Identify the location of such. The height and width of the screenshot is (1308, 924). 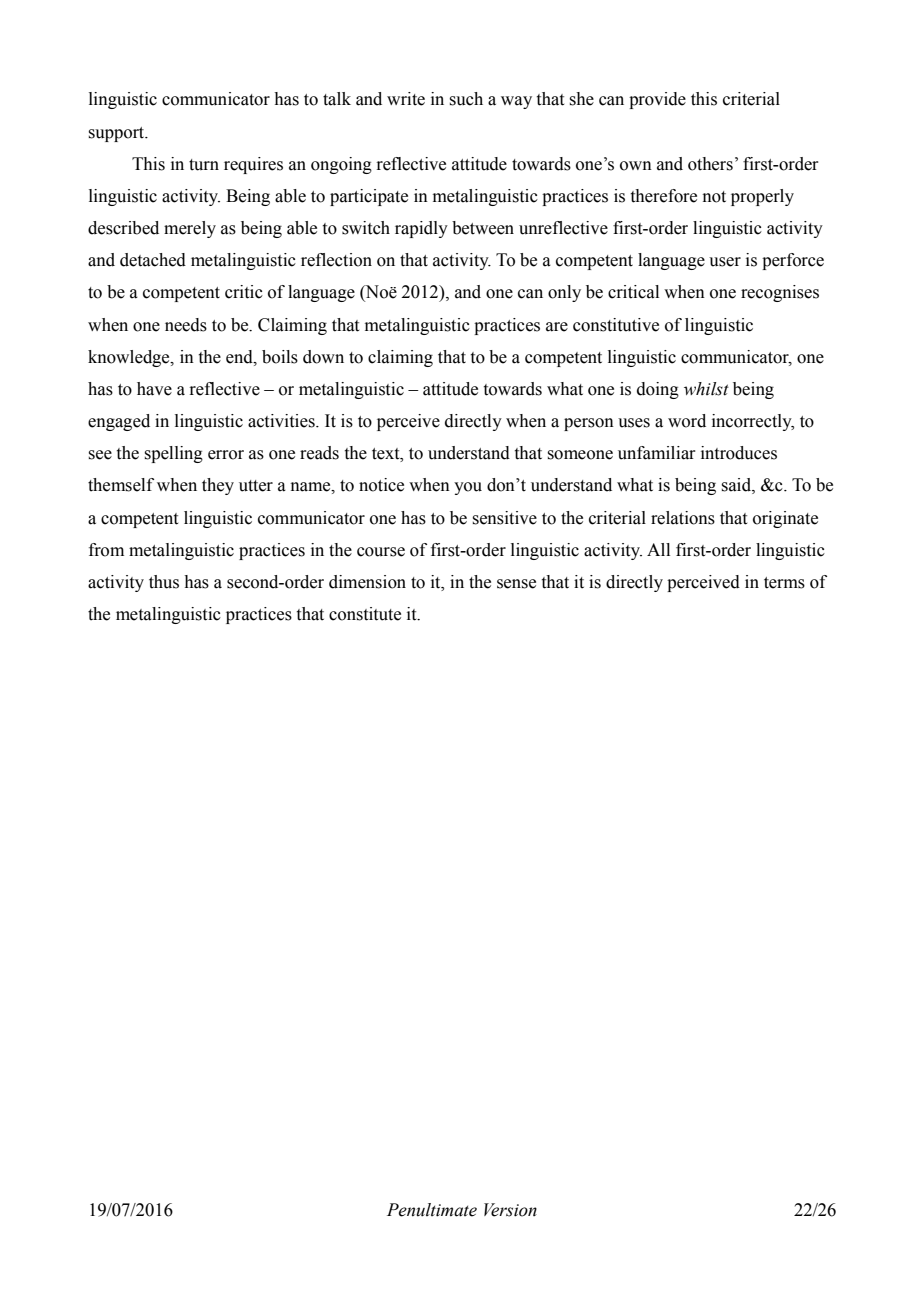
(466, 99).
